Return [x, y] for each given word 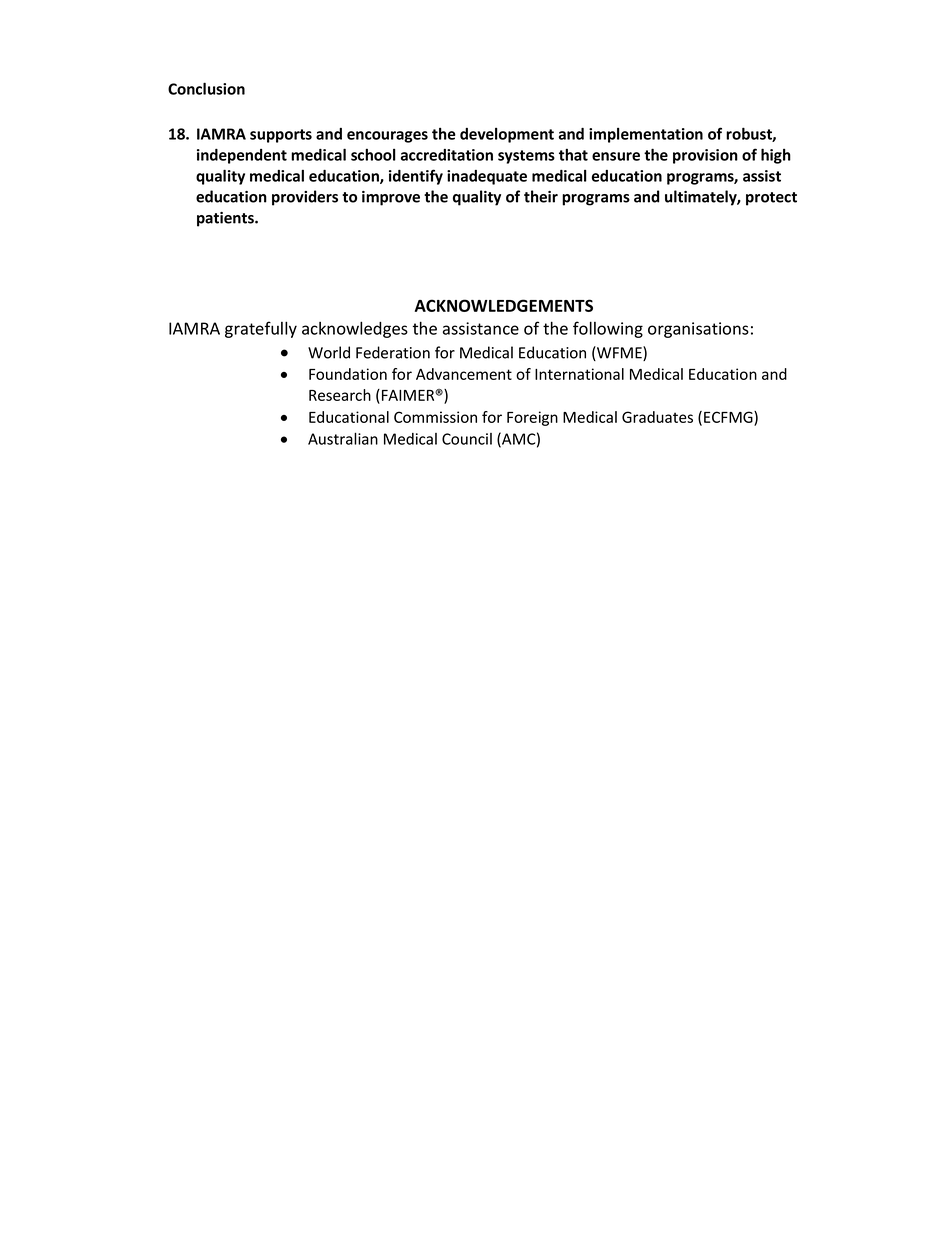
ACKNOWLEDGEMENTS [504, 305]
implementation [646, 135]
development [507, 135]
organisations [698, 330]
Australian [343, 438]
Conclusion [206, 88]
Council [467, 439]
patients [226, 219]
